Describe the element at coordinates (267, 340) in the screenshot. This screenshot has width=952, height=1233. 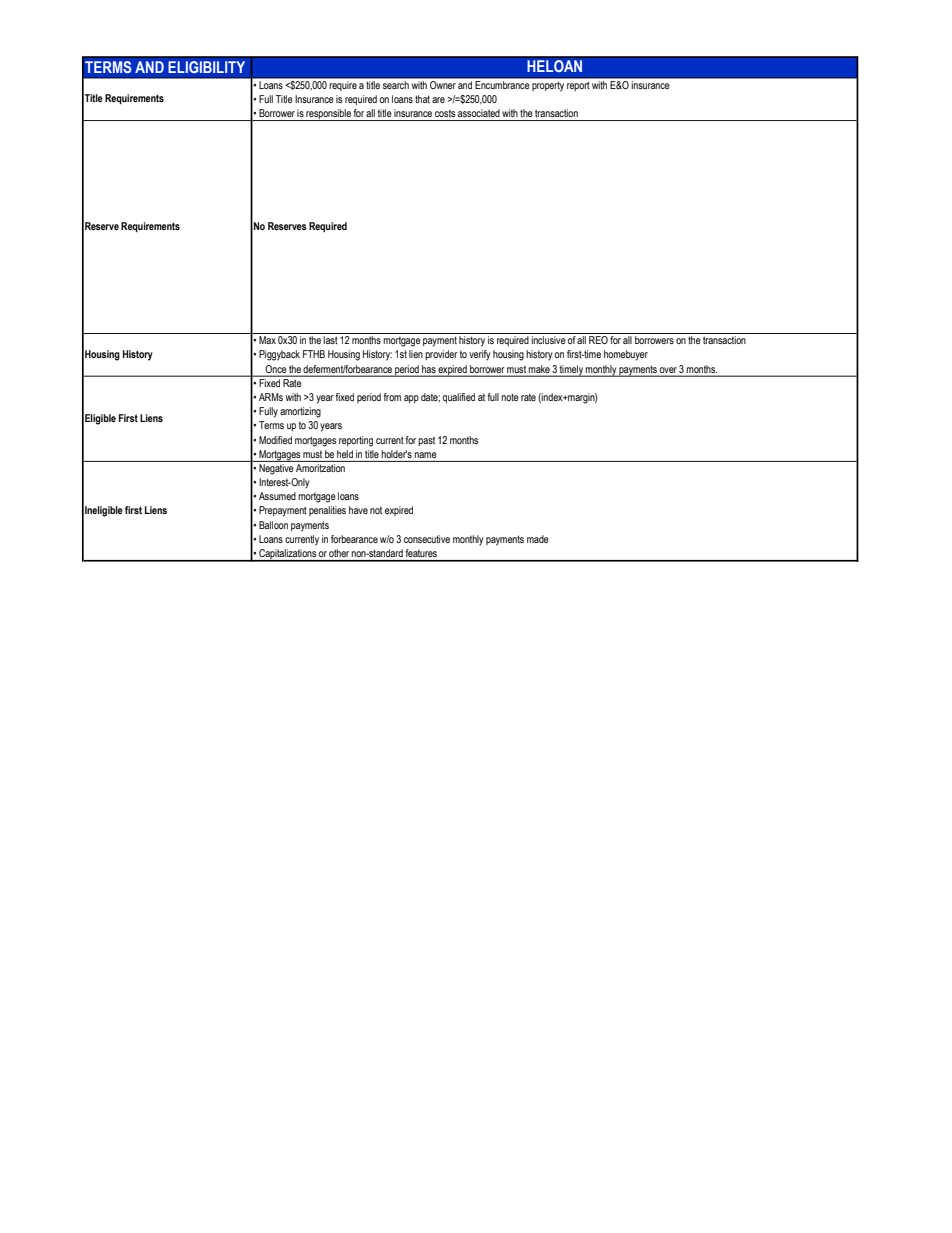
I see `Max` at that location.
